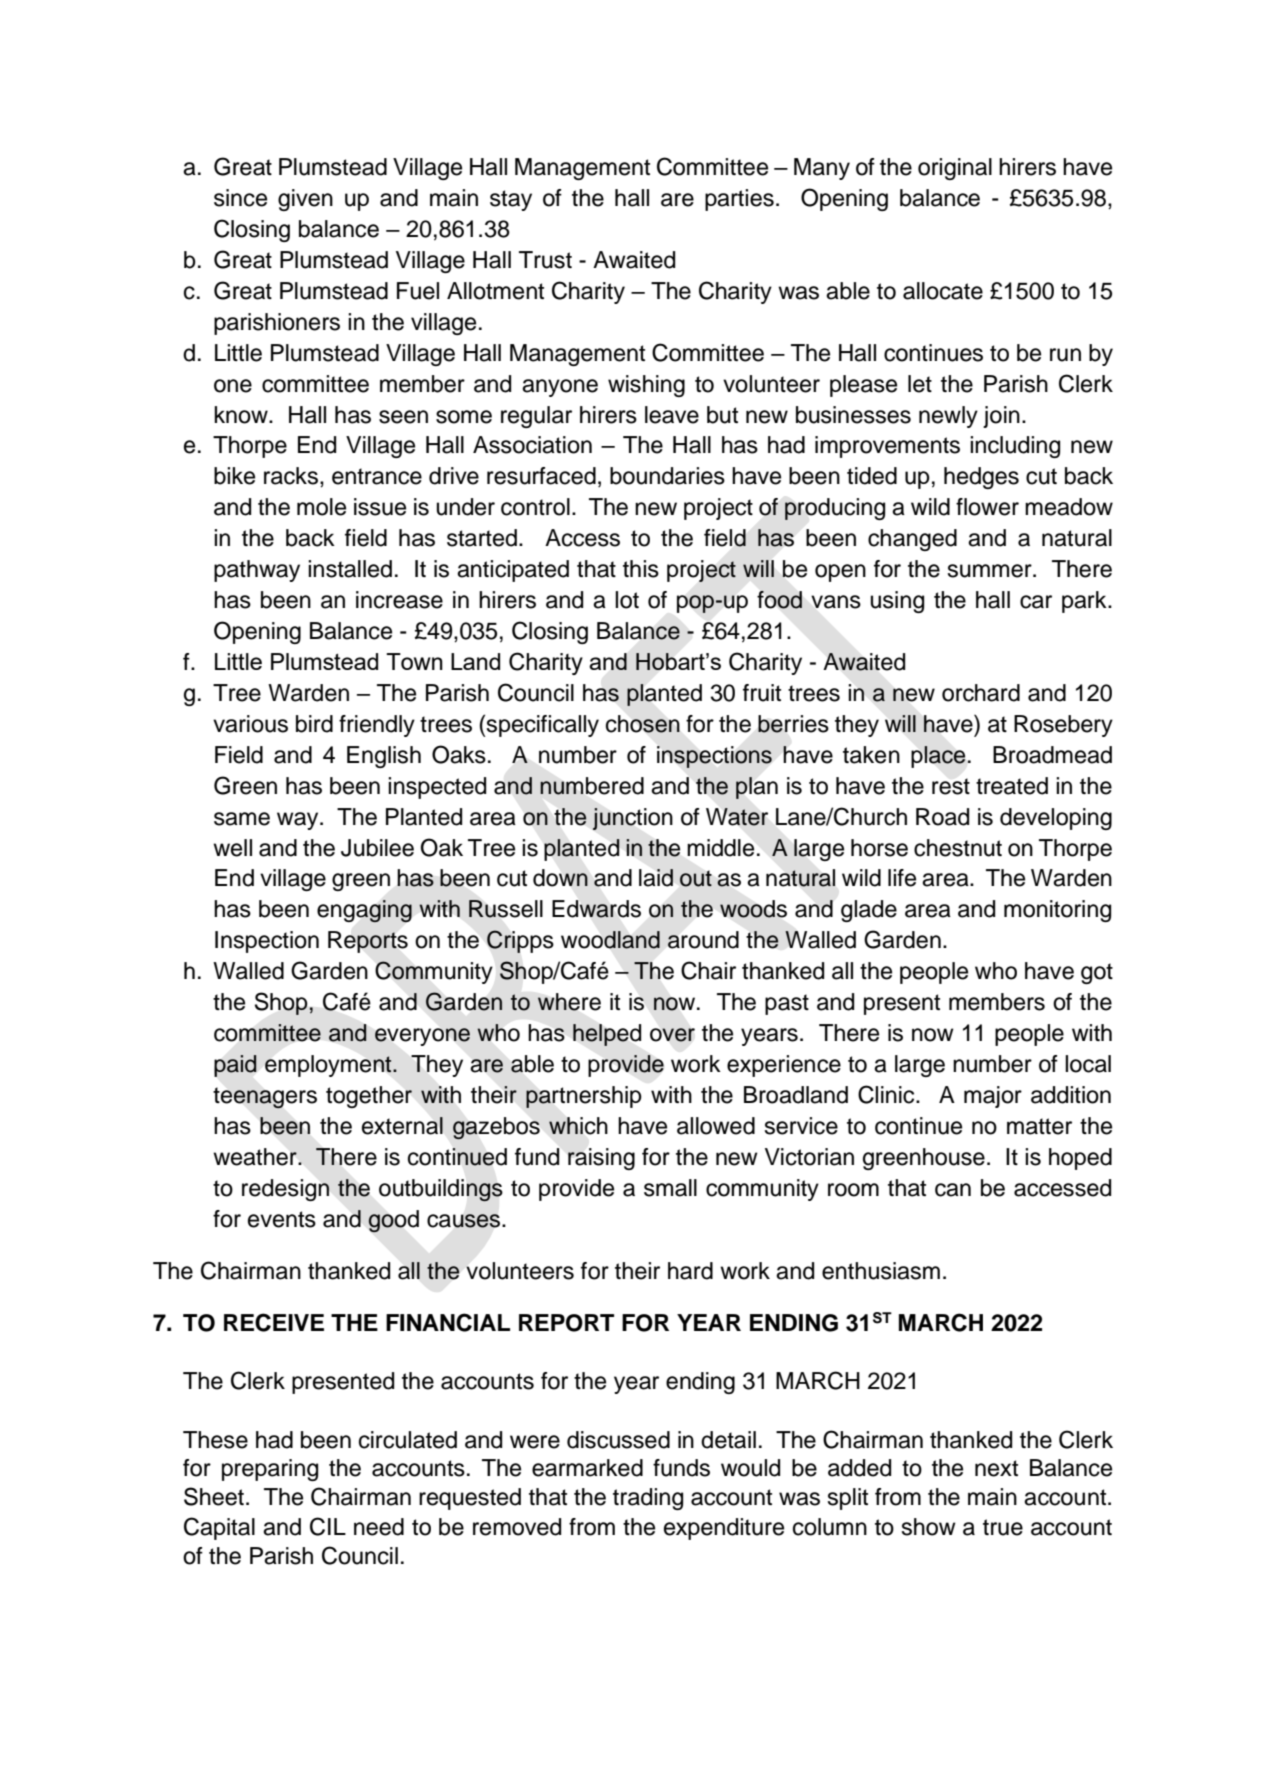 This image has width=1266, height=1790. I want to click on trading, so click(648, 1499).
